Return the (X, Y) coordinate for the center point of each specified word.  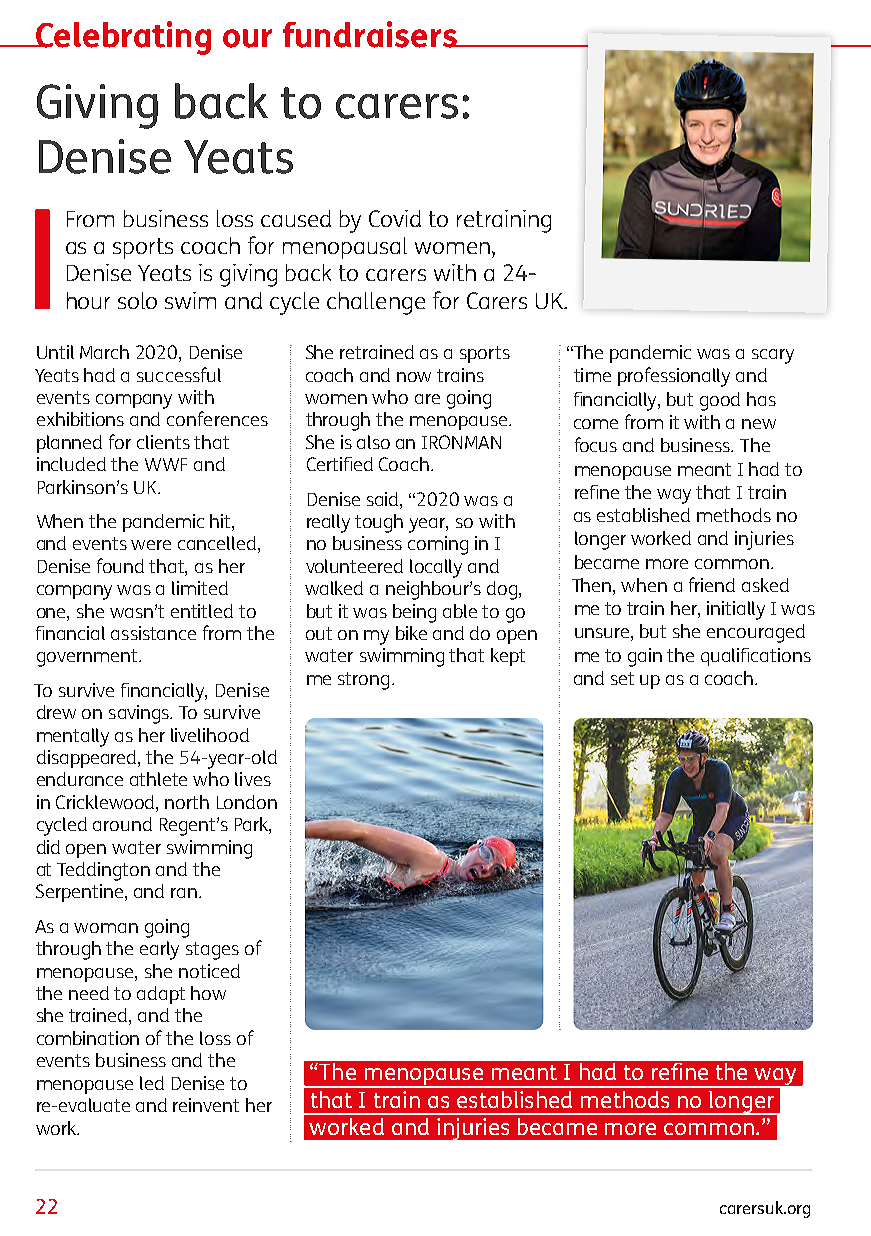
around (122, 824)
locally (436, 568)
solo (137, 300)
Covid (395, 218)
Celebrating (122, 38)
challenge (376, 303)
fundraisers (371, 34)
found (120, 565)
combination (88, 1038)
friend (712, 584)
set (622, 678)
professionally (674, 377)
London (247, 802)
